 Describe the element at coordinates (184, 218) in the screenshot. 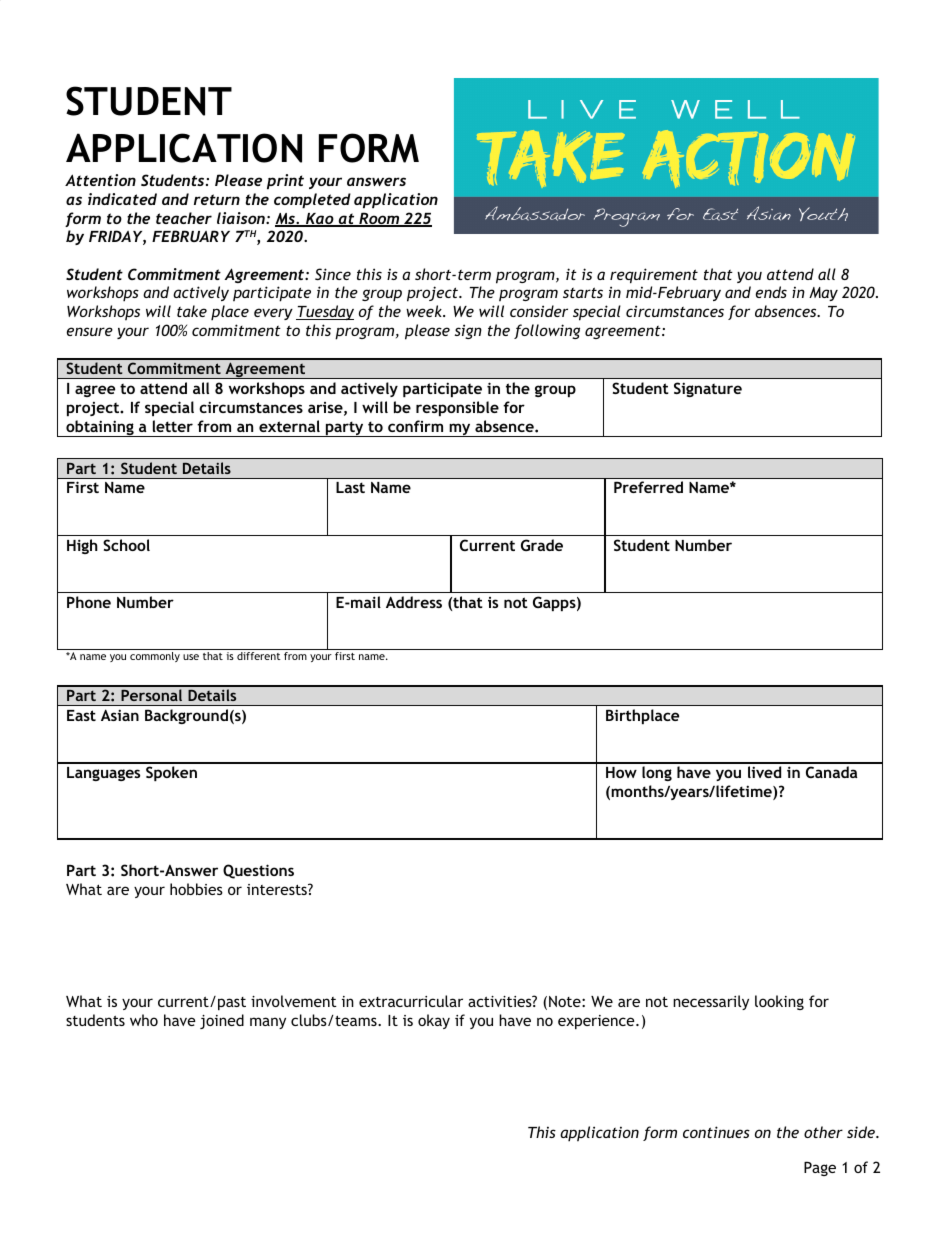

I see `teacher` at that location.
